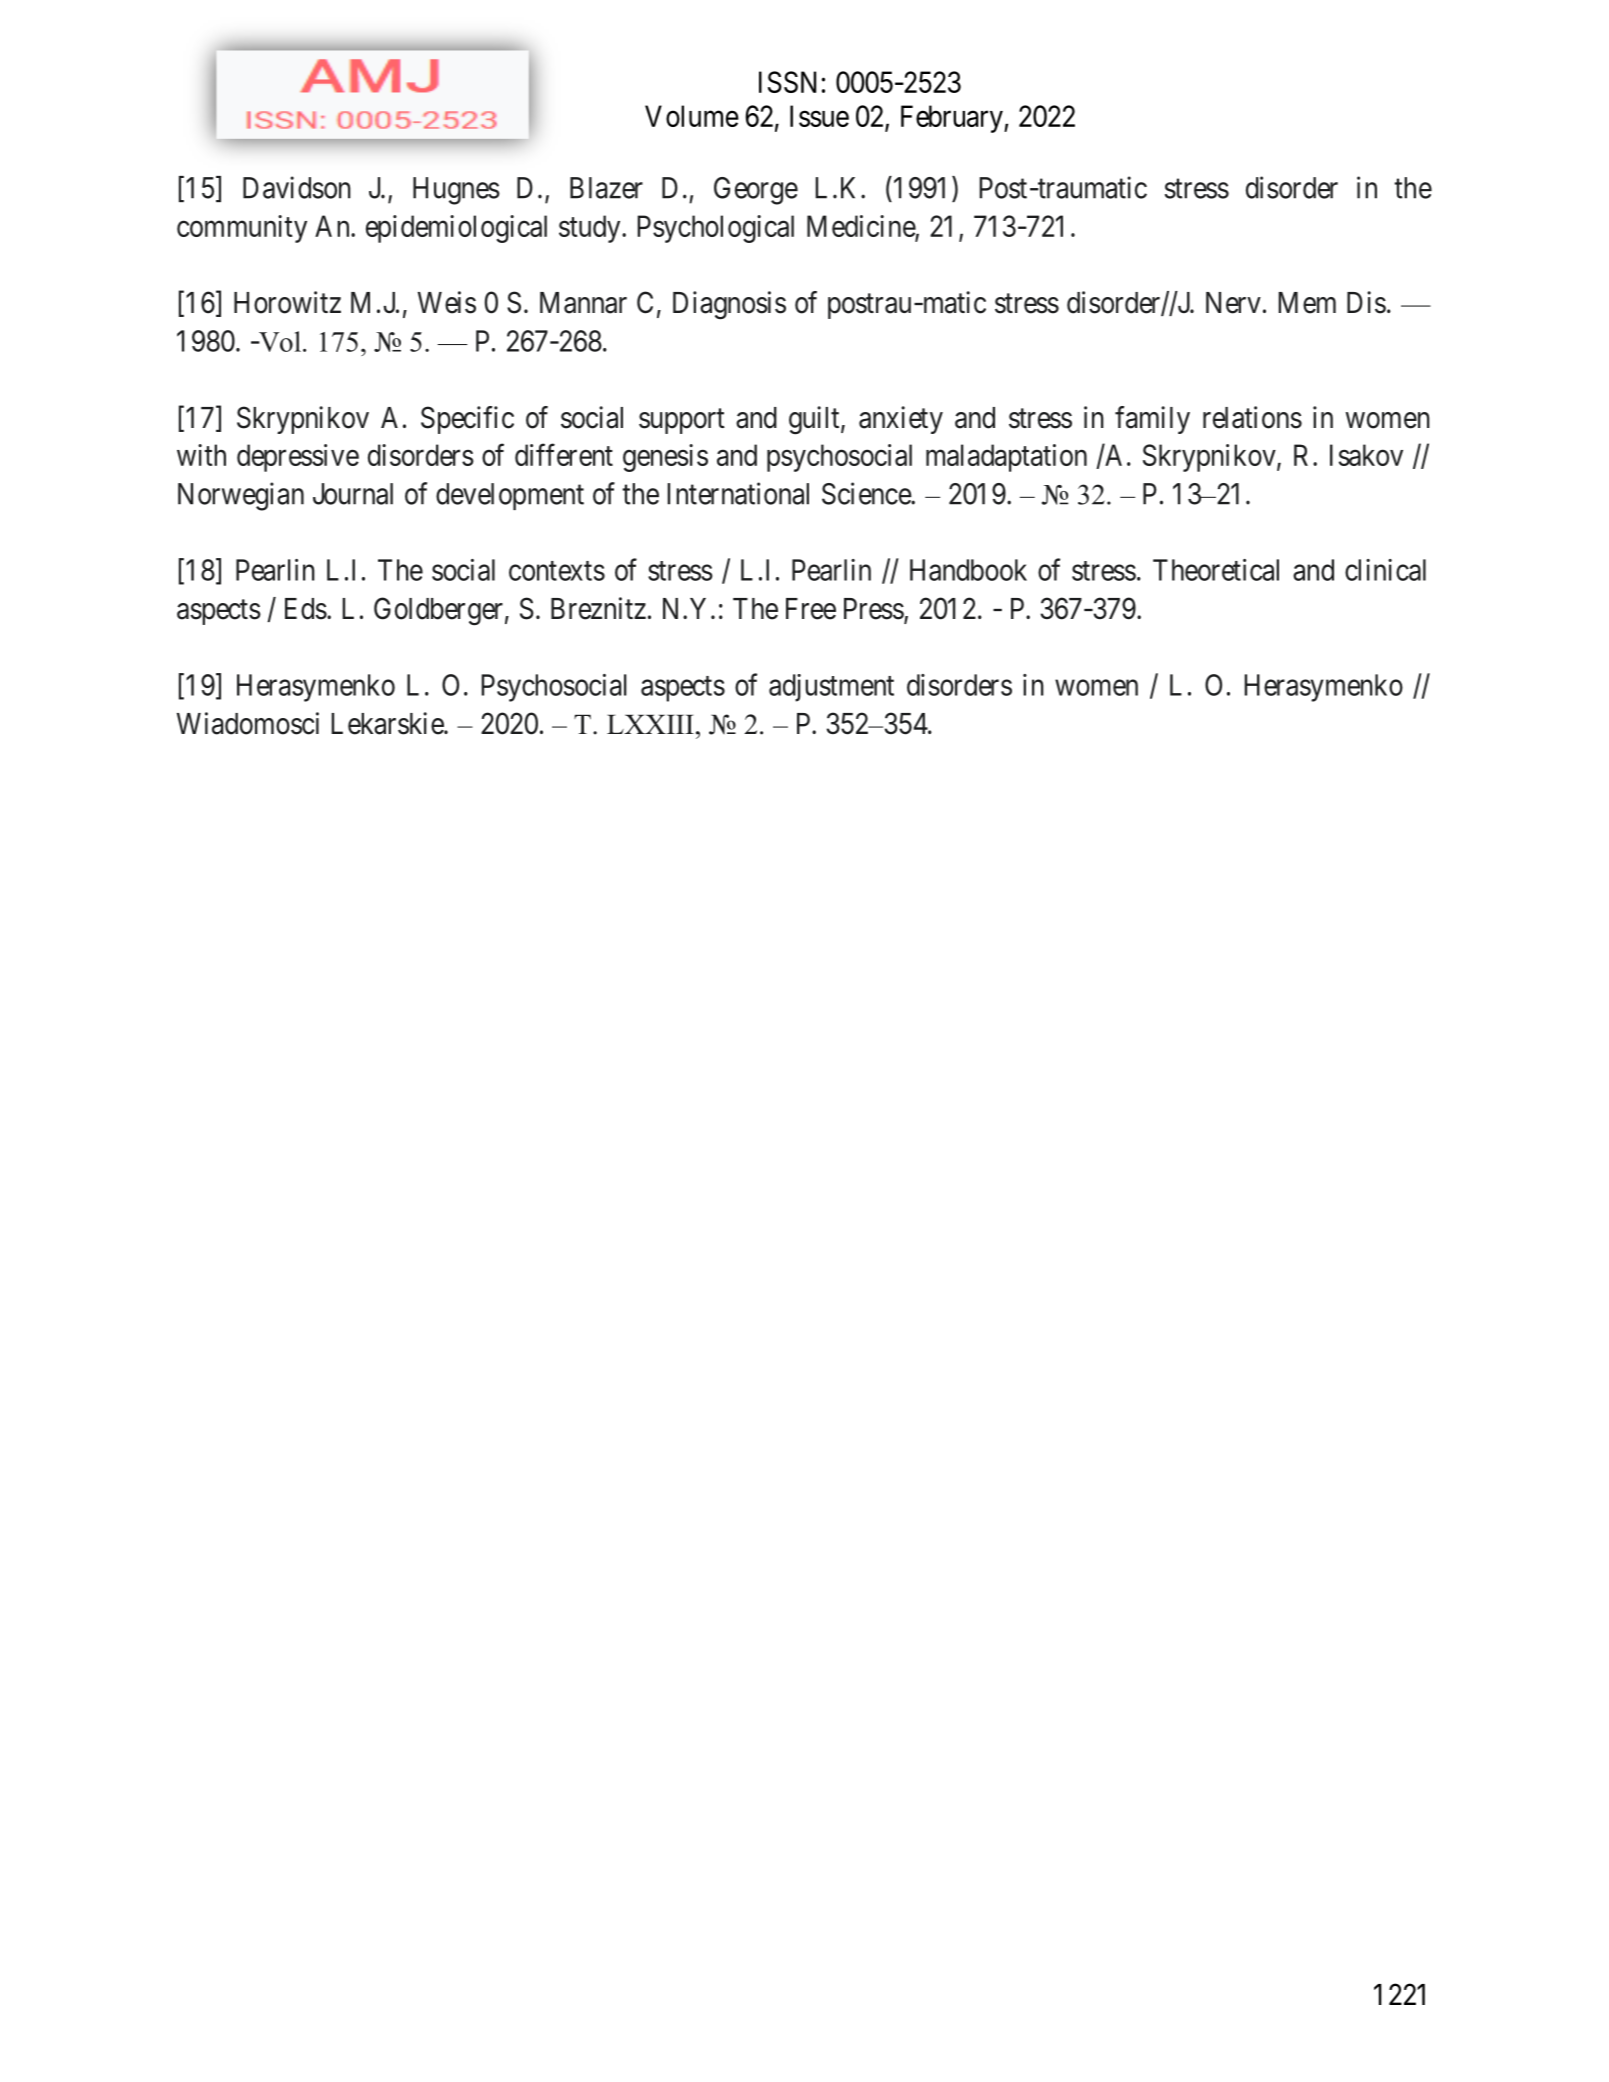  Describe the element at coordinates (1252, 417) in the page. I see `relations` at that location.
